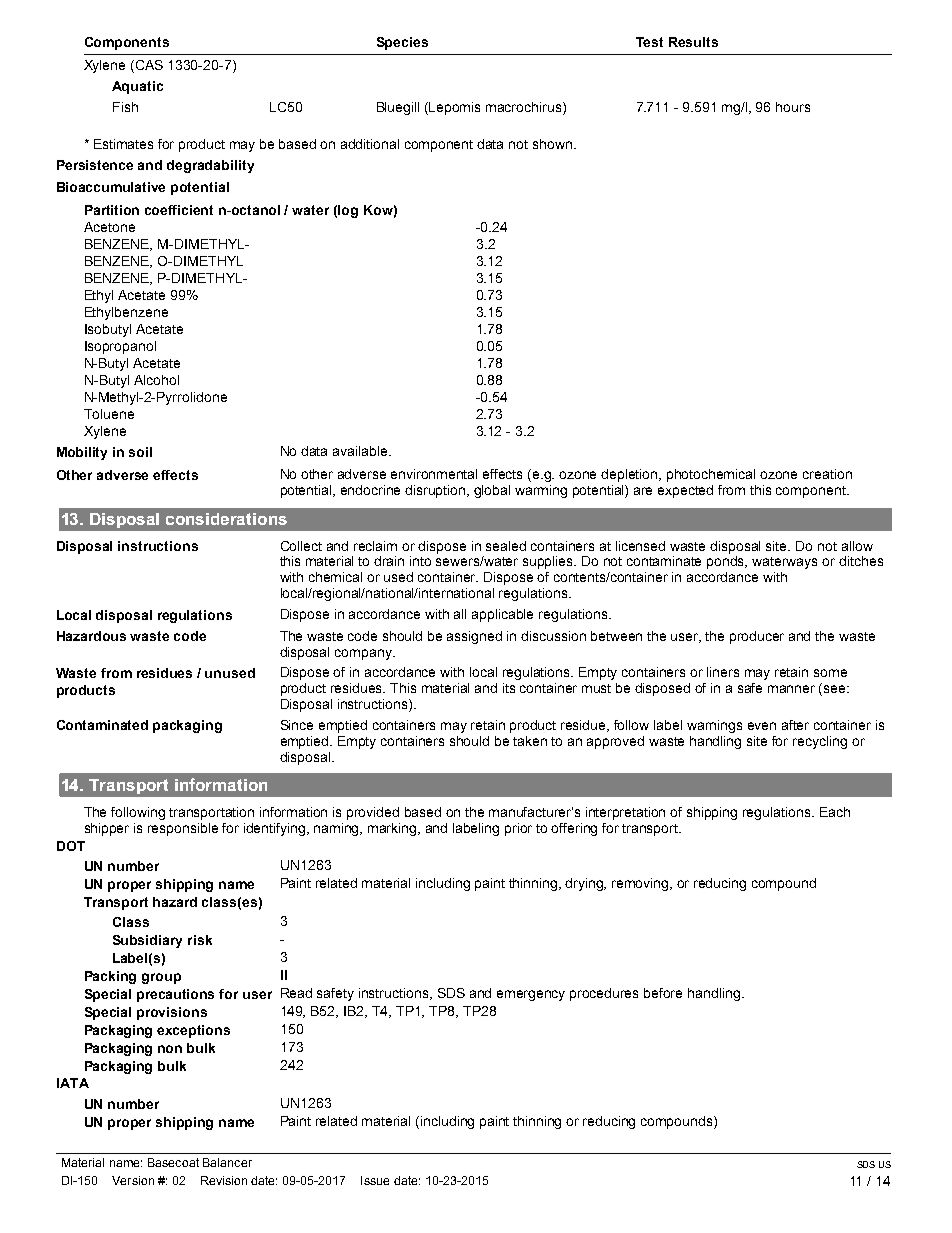 This screenshot has height=1233, width=952. What do you see at coordinates (402, 43) in the screenshot?
I see `Species` at bounding box center [402, 43].
